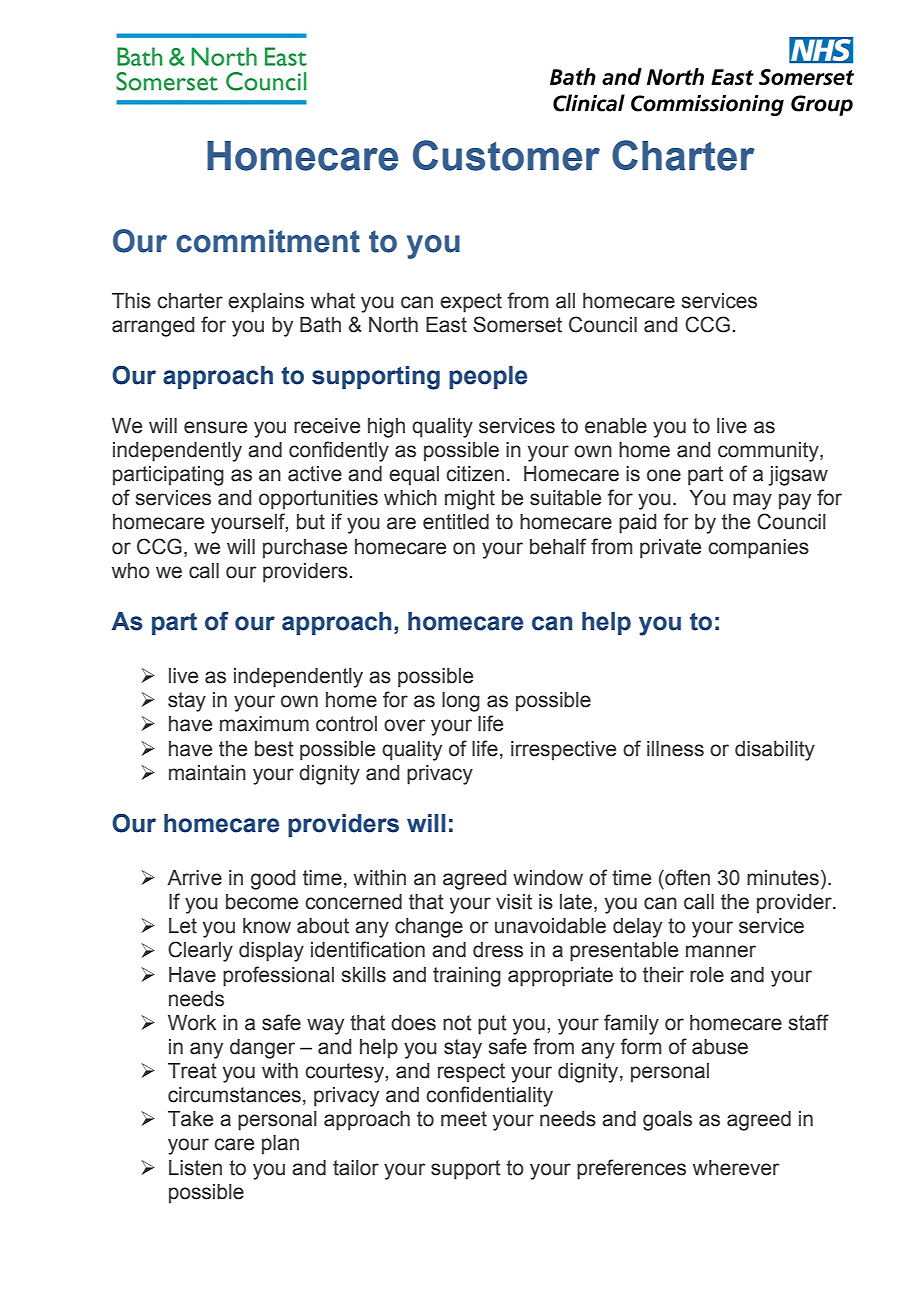 This image has height=1307, width=924. Describe the element at coordinates (686, 877) in the image. I see `often` at that location.
